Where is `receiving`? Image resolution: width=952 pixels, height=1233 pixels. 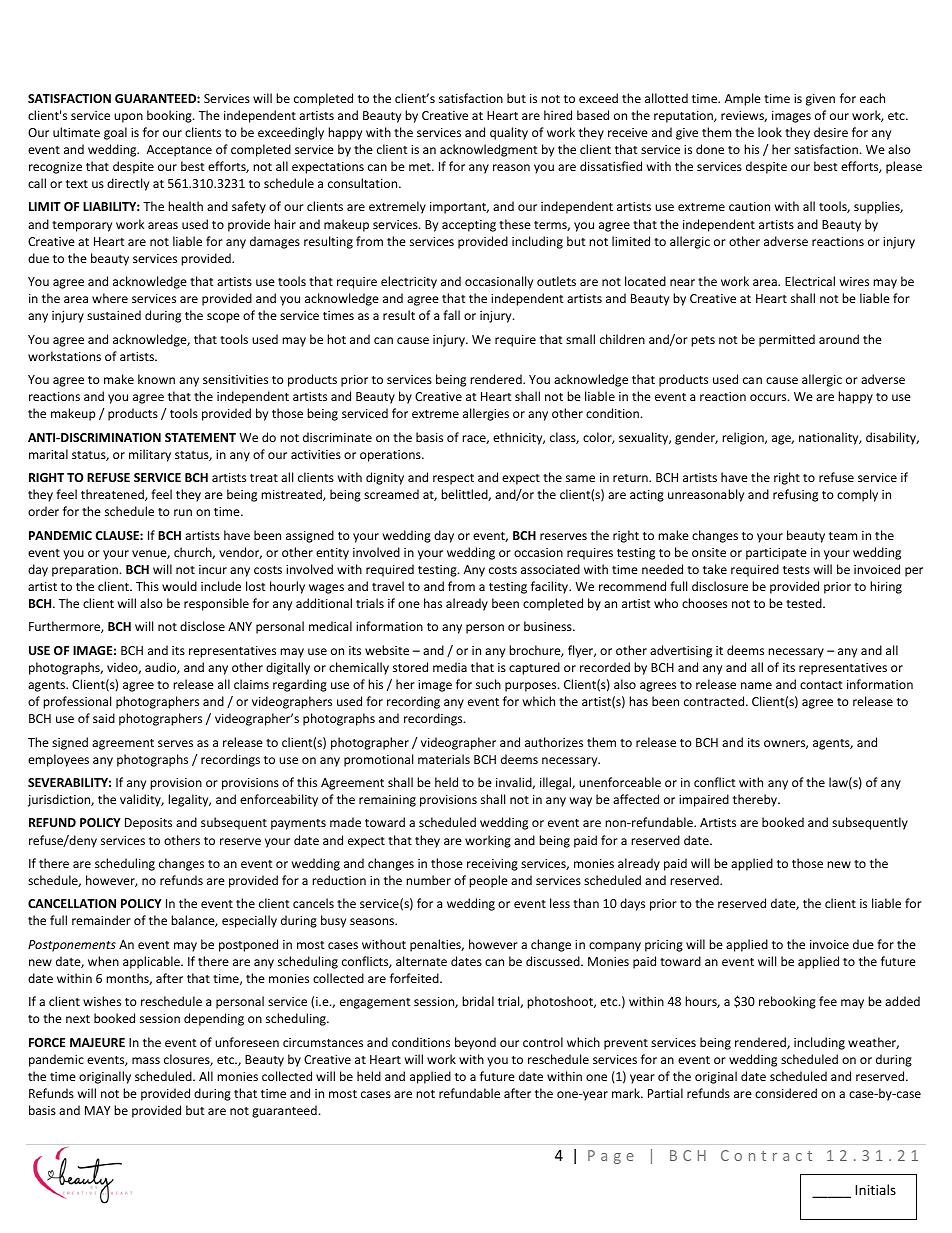 receiving is located at coordinates (492, 865).
